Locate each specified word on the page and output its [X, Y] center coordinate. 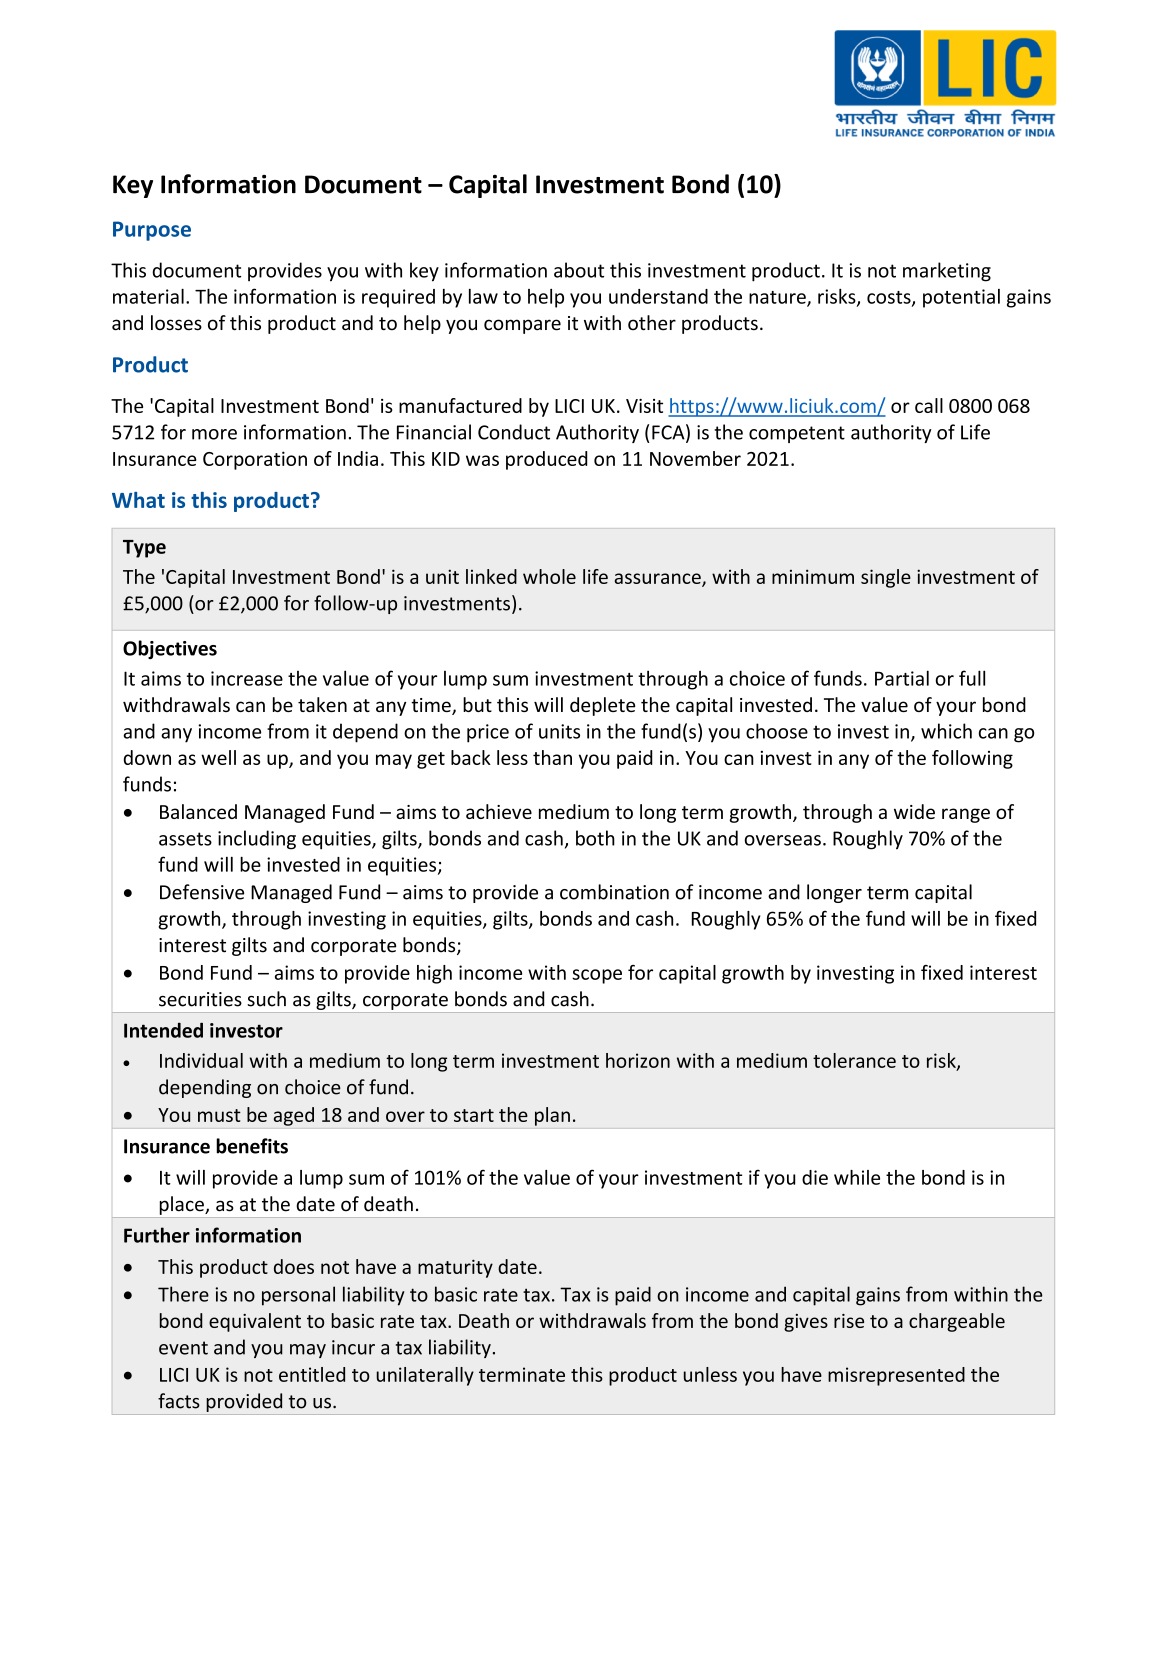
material [148, 296]
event [183, 1348]
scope [597, 976]
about [579, 270]
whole [549, 576]
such [266, 999]
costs [890, 298]
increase [247, 678]
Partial [902, 678]
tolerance [854, 1060]
